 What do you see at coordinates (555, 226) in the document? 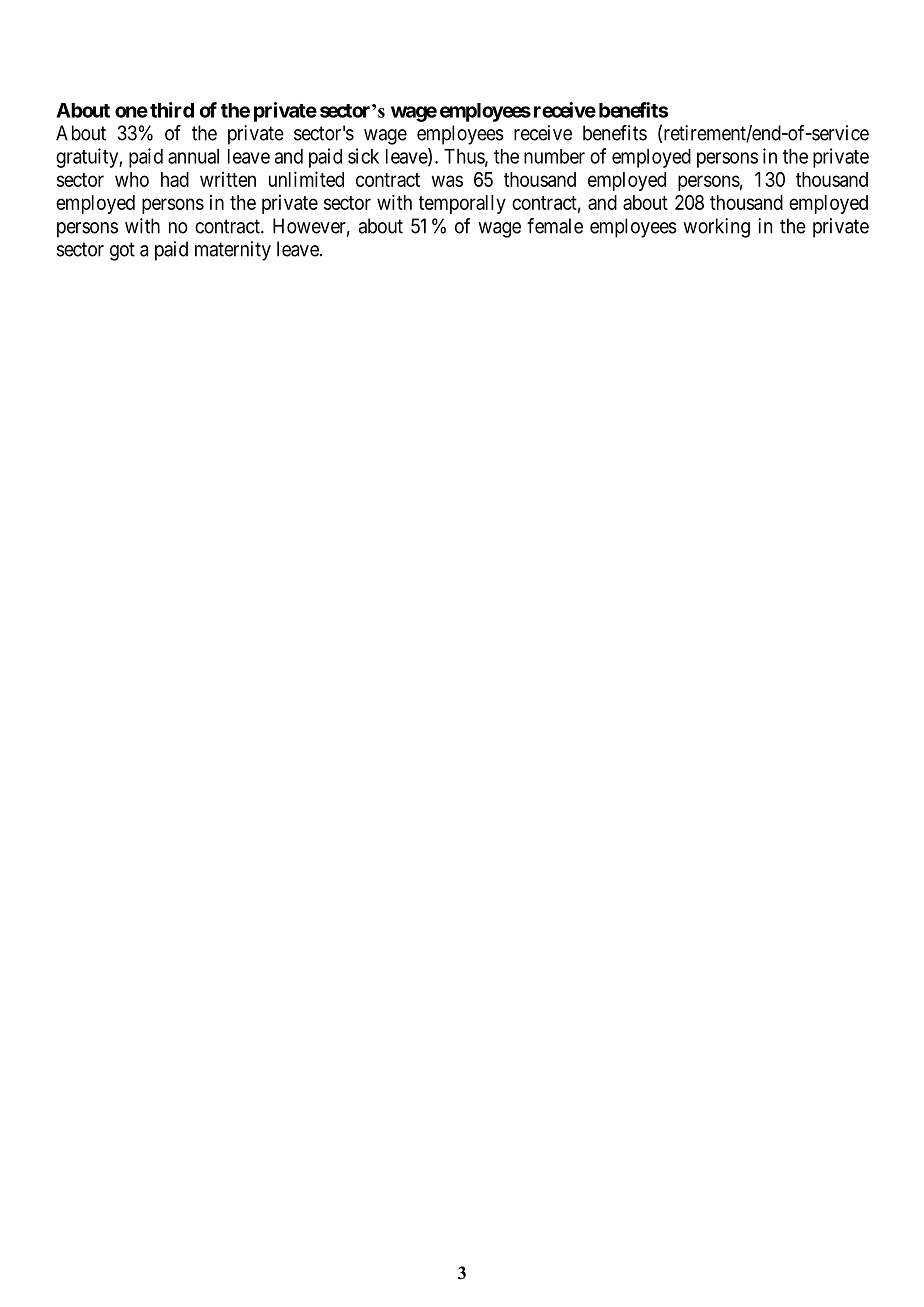
I see `female` at bounding box center [555, 226].
